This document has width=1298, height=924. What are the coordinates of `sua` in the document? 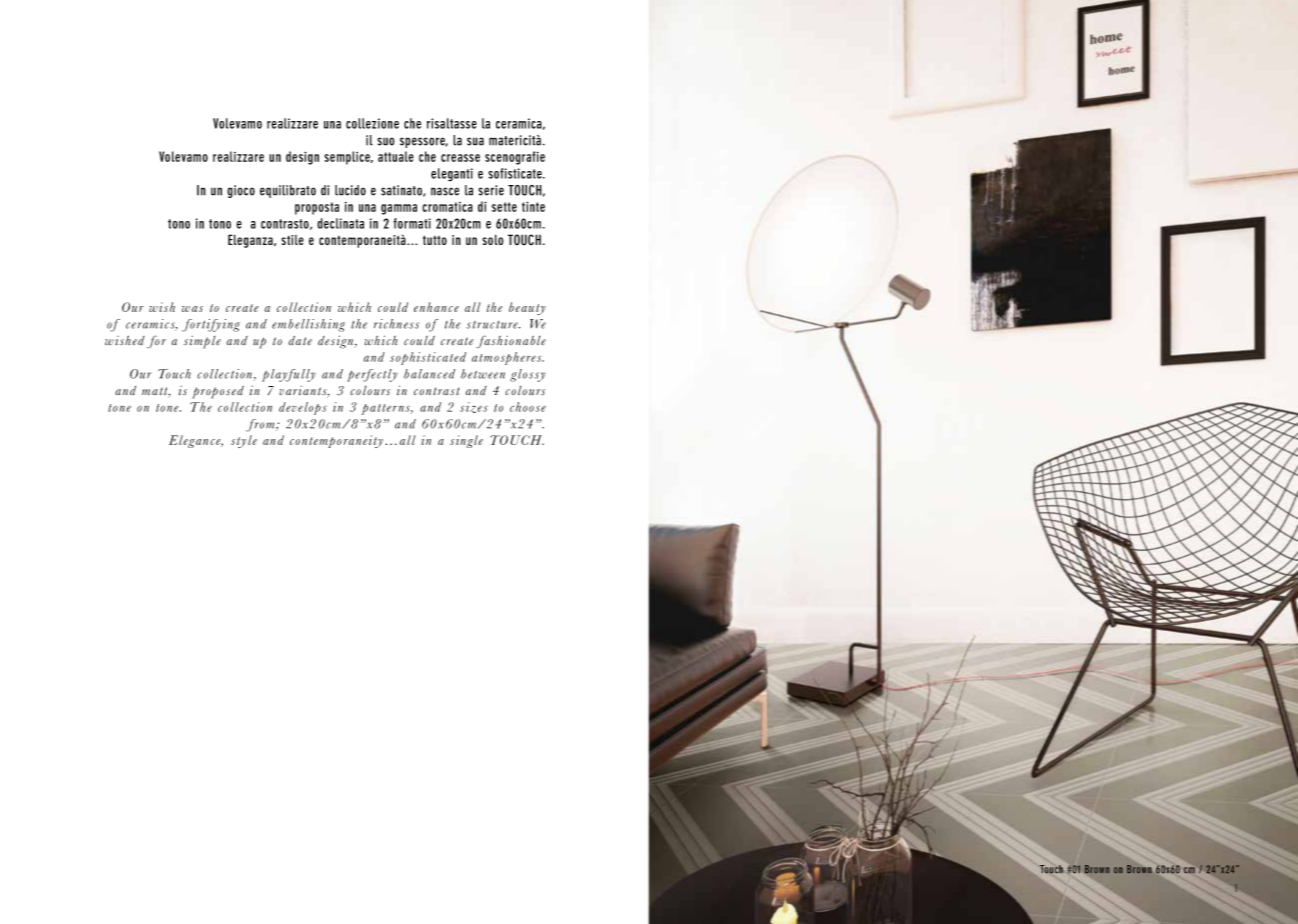 It's located at (475, 141).
